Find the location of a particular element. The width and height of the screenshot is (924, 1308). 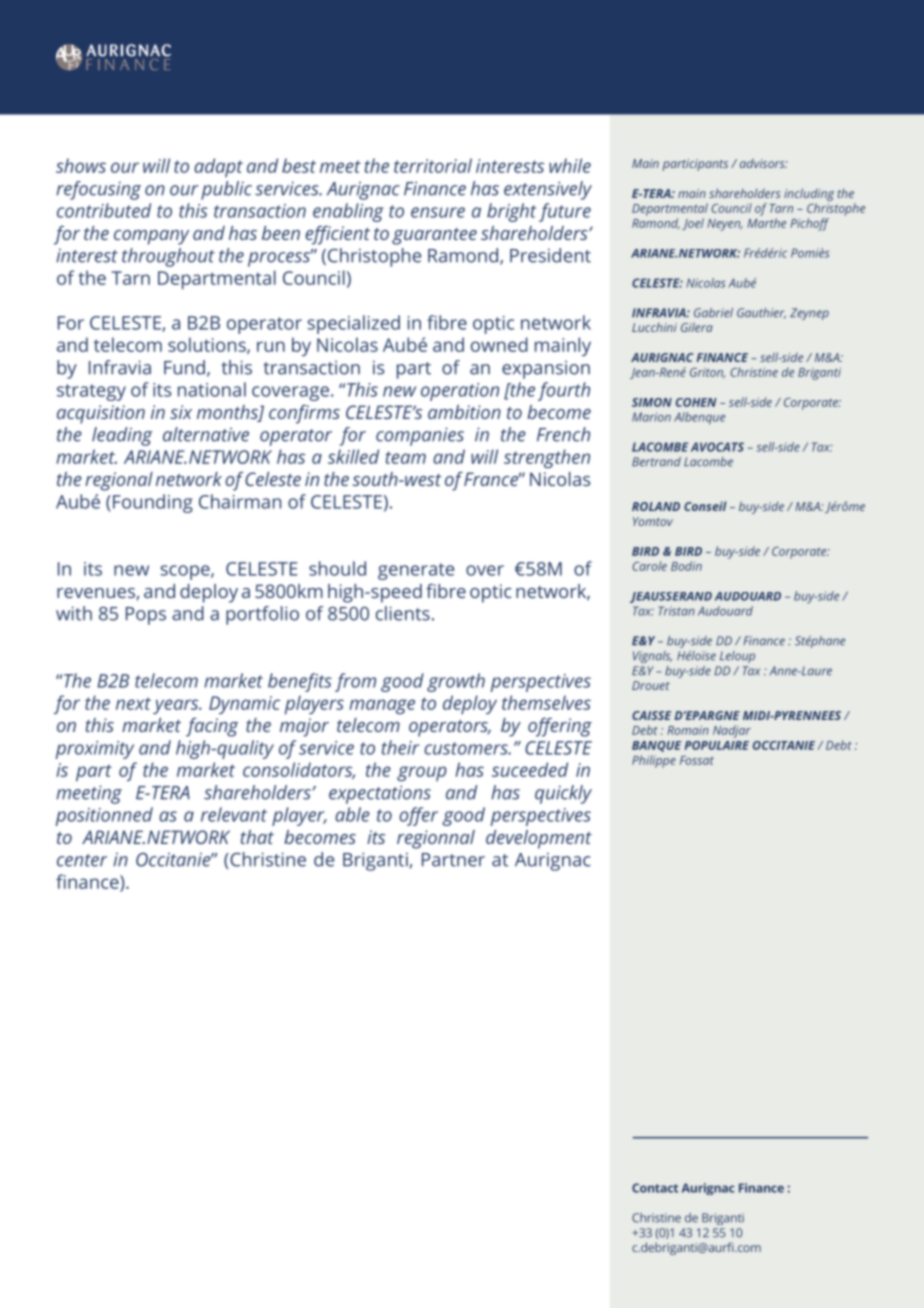

Drouet is located at coordinates (651, 685).
